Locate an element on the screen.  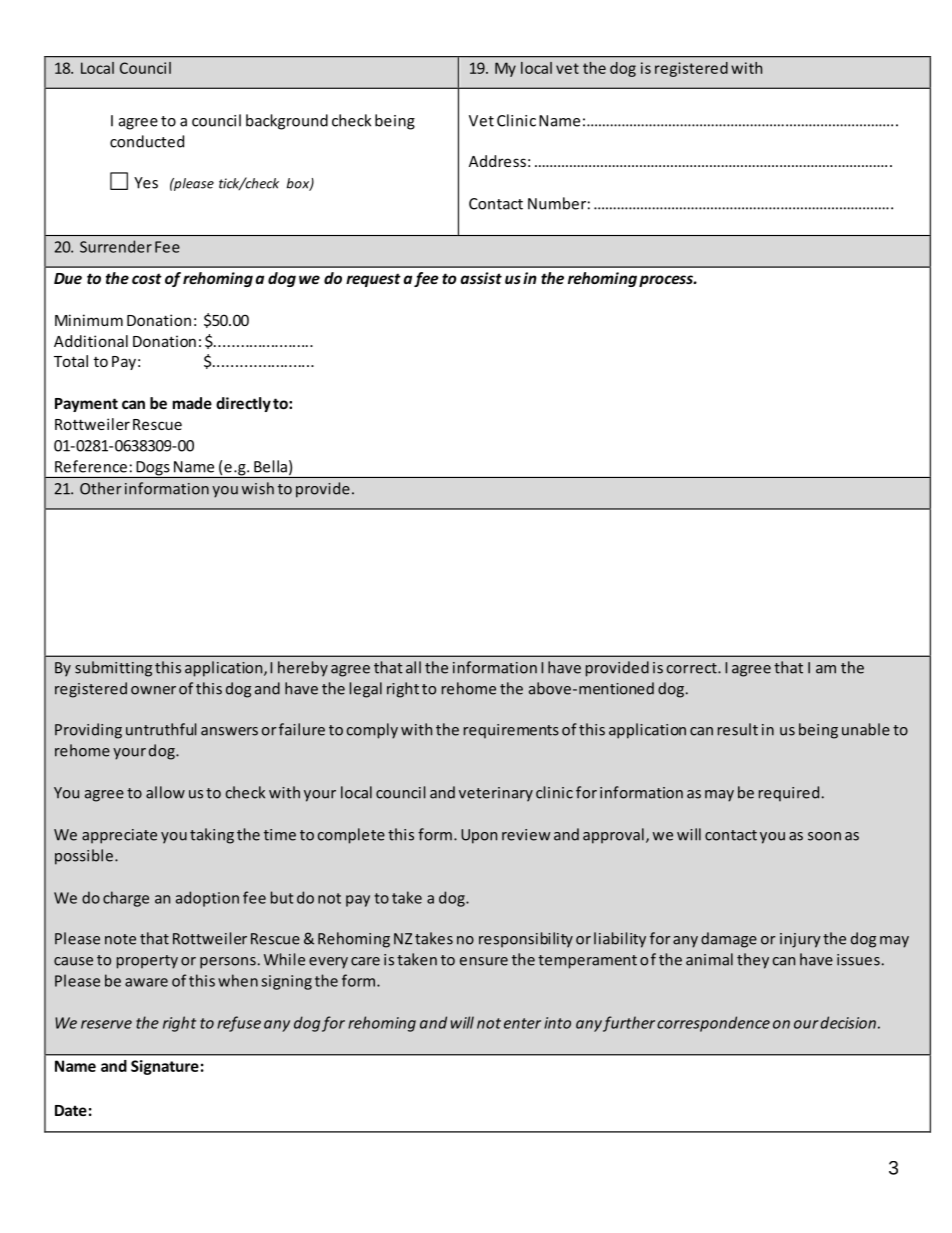
assist is located at coordinates (481, 278).
